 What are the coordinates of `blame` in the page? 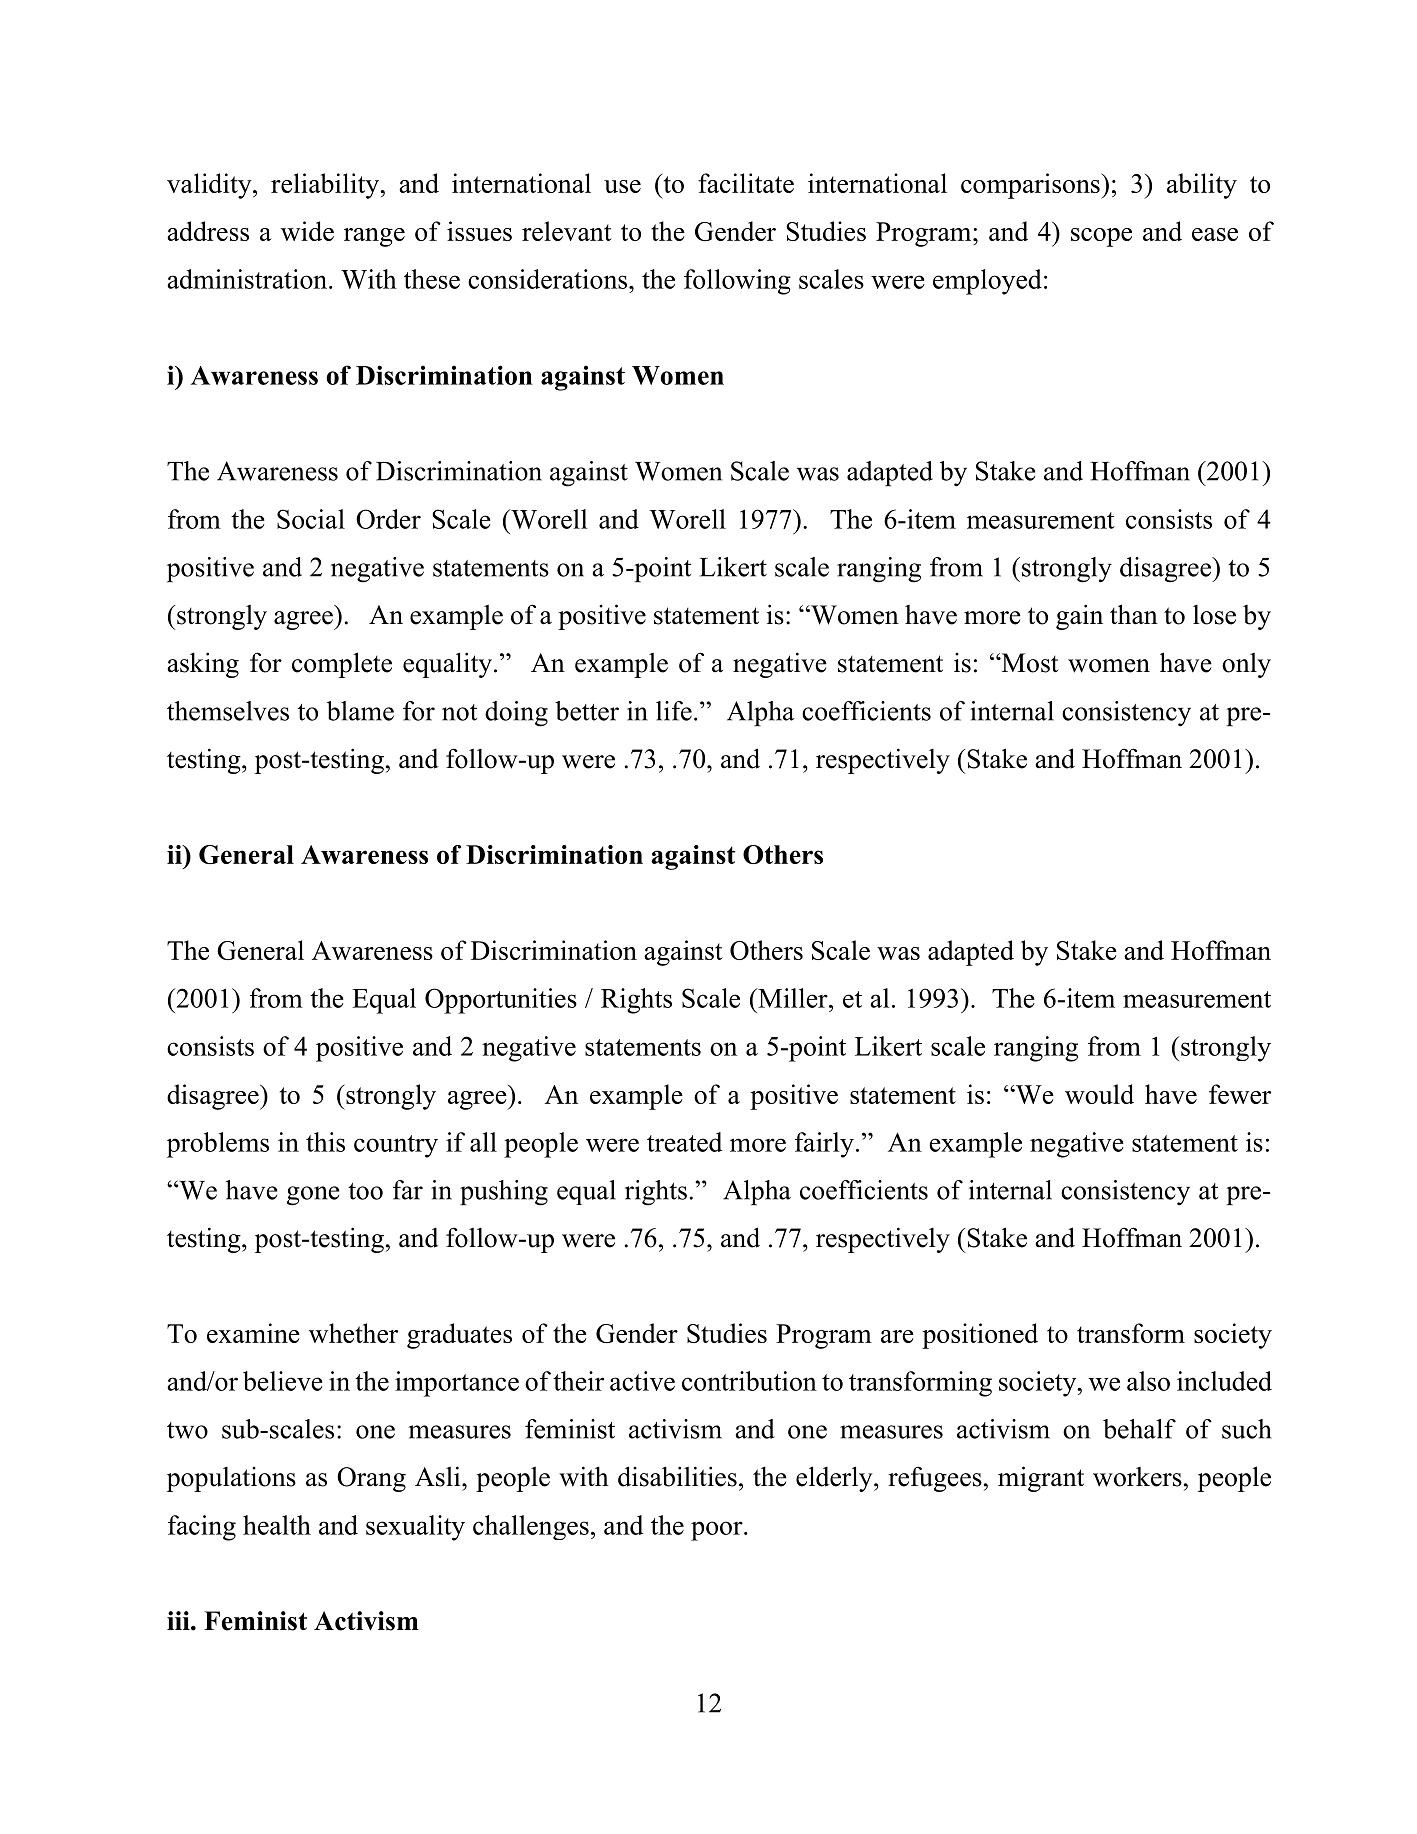 It's located at (360, 711).
